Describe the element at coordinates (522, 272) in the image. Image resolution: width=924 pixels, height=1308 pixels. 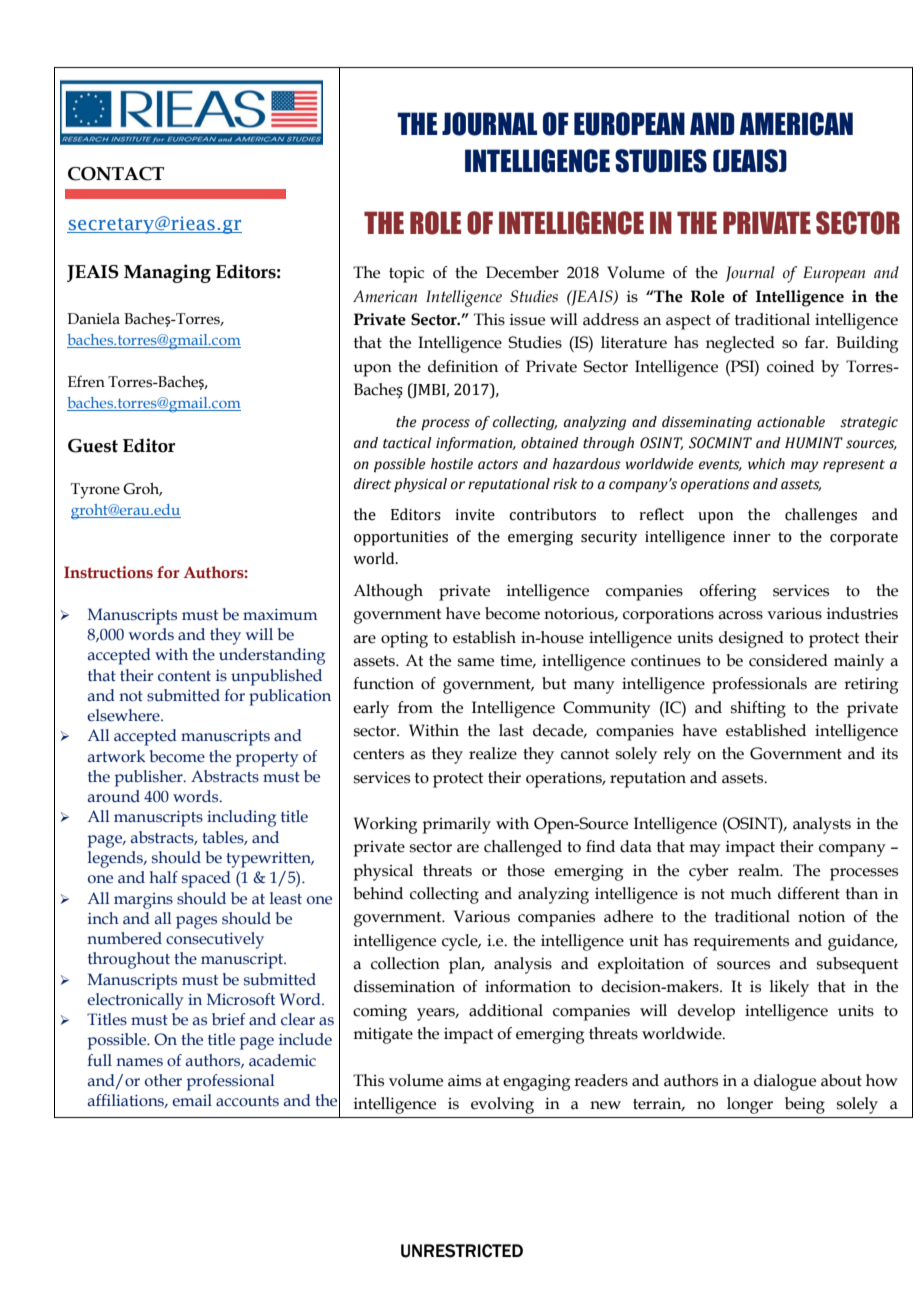
I see `December` at that location.
